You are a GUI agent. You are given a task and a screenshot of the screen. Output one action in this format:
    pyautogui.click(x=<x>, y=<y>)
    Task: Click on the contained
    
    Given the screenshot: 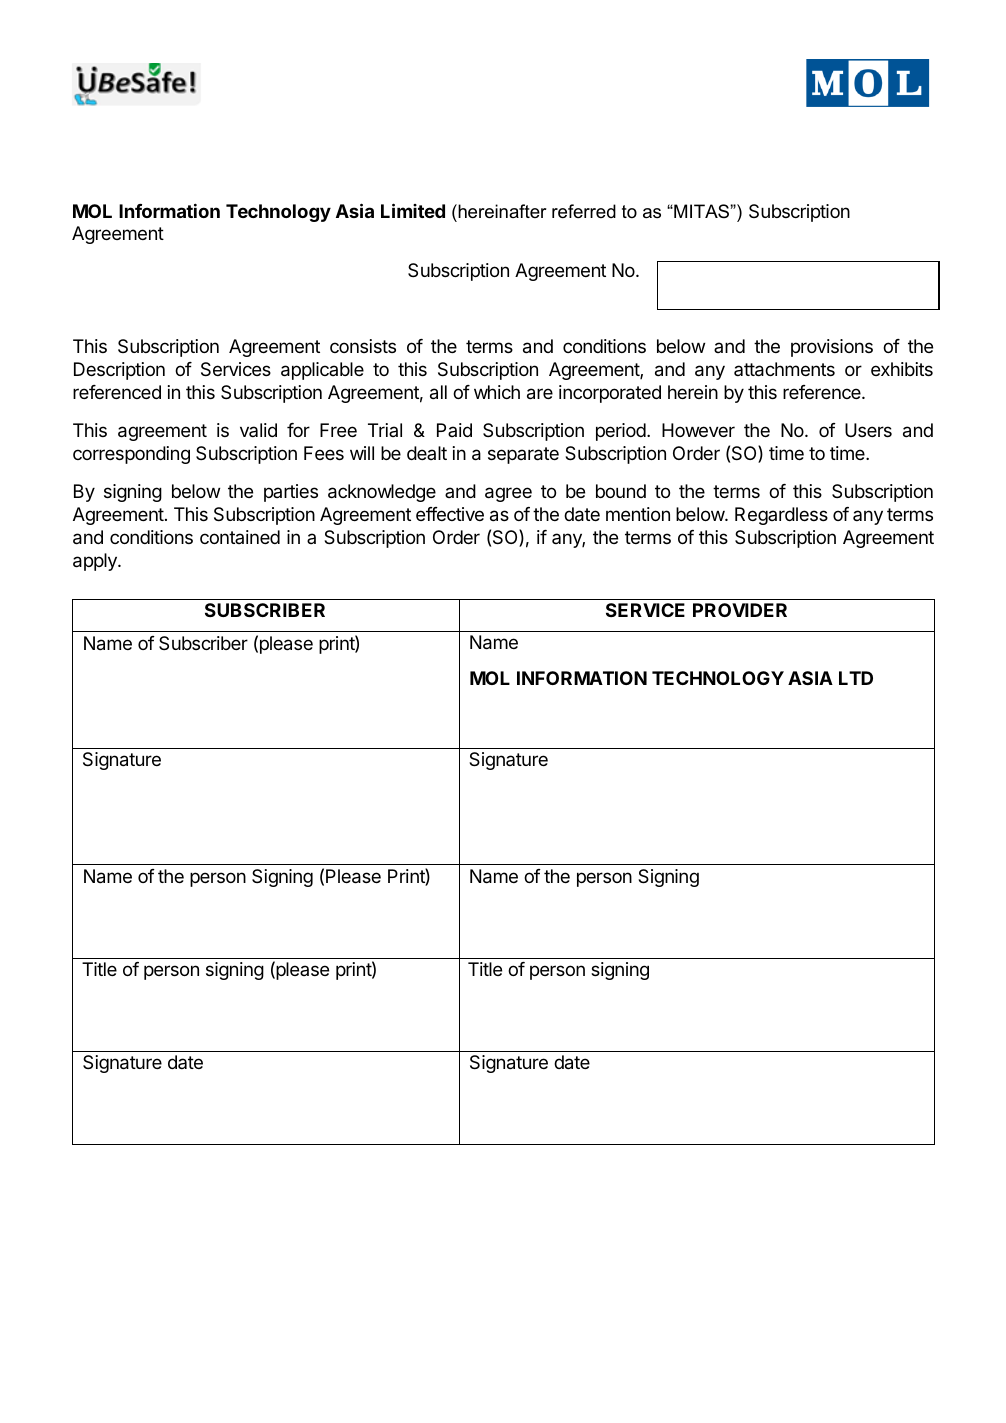 What is the action you would take?
    pyautogui.click(x=240, y=537)
